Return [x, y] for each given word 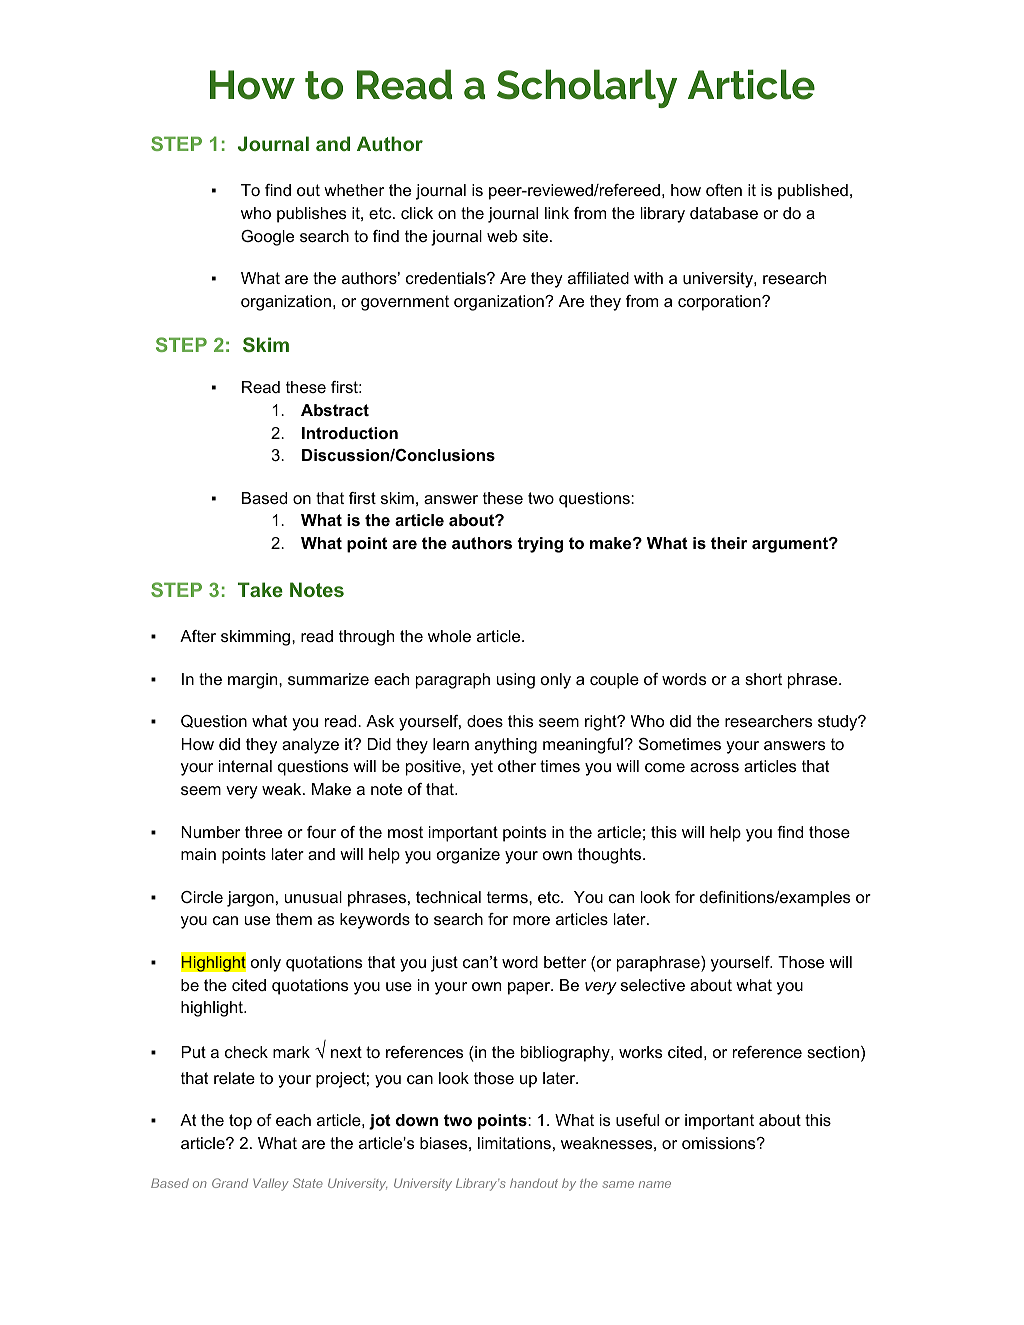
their [729, 543]
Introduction [350, 433]
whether [354, 190]
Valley [270, 1184]
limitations [514, 1143]
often [724, 190]
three [263, 832]
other [517, 766]
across [714, 767]
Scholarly [587, 88]
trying [540, 545]
